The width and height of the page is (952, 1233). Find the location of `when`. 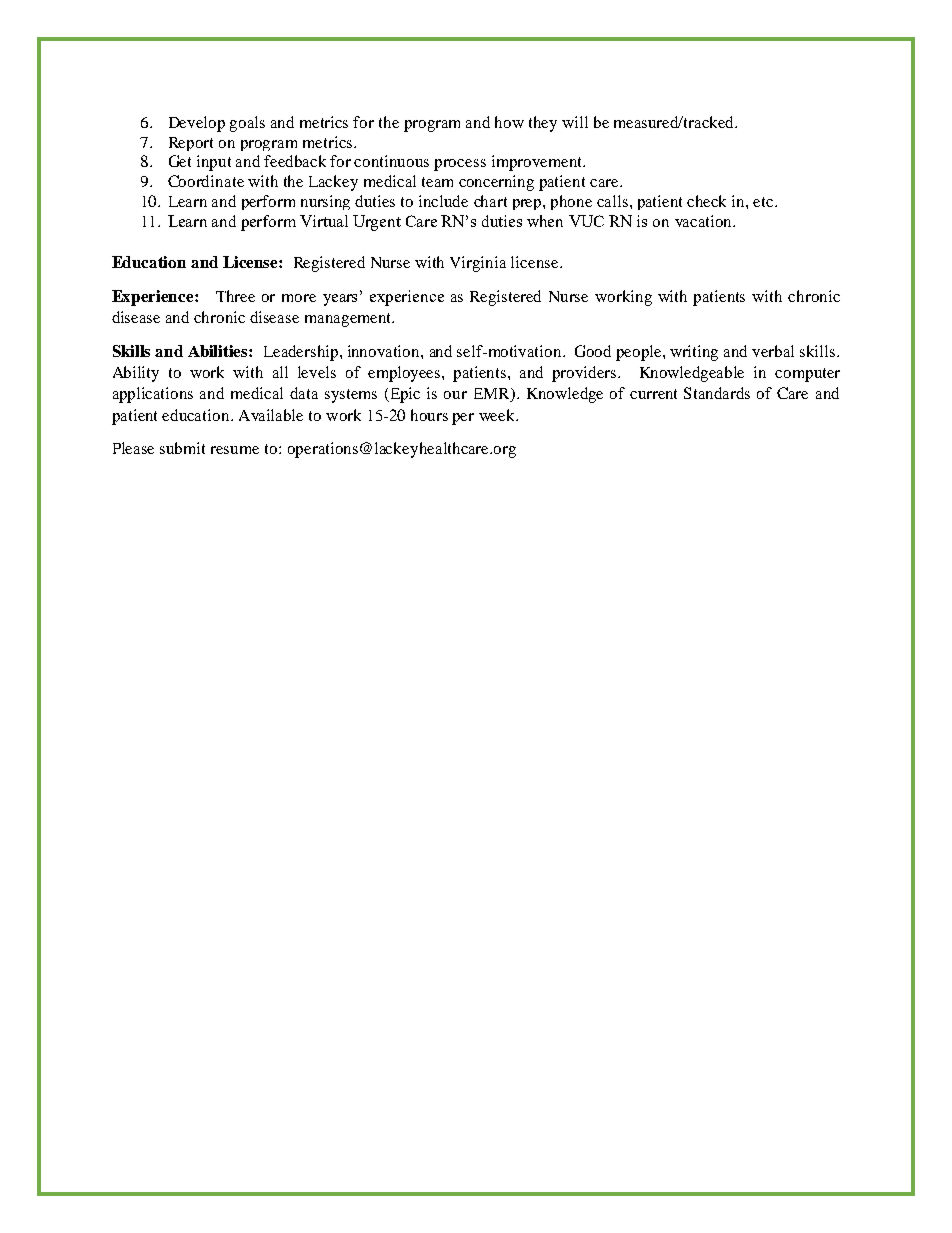

when is located at coordinates (545, 221).
